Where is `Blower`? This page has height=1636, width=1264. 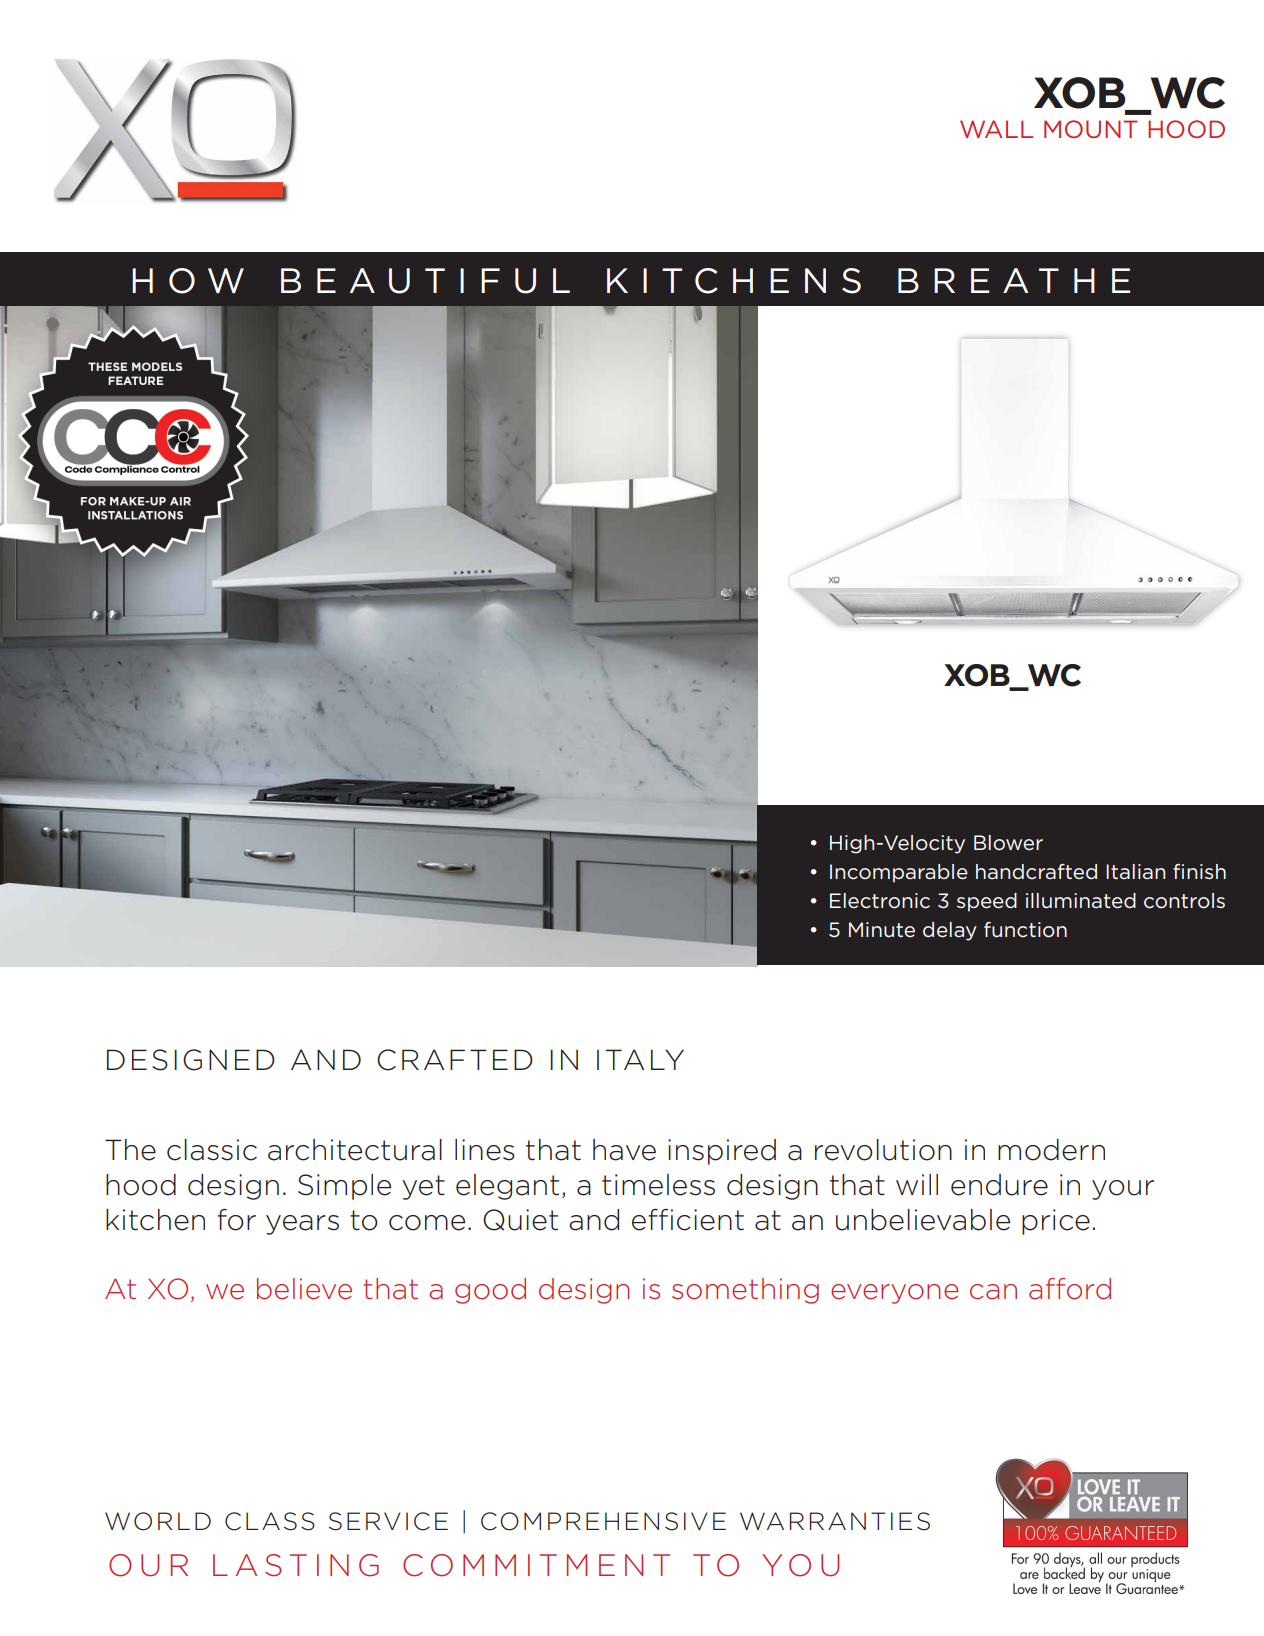 Blower is located at coordinates (1008, 843).
